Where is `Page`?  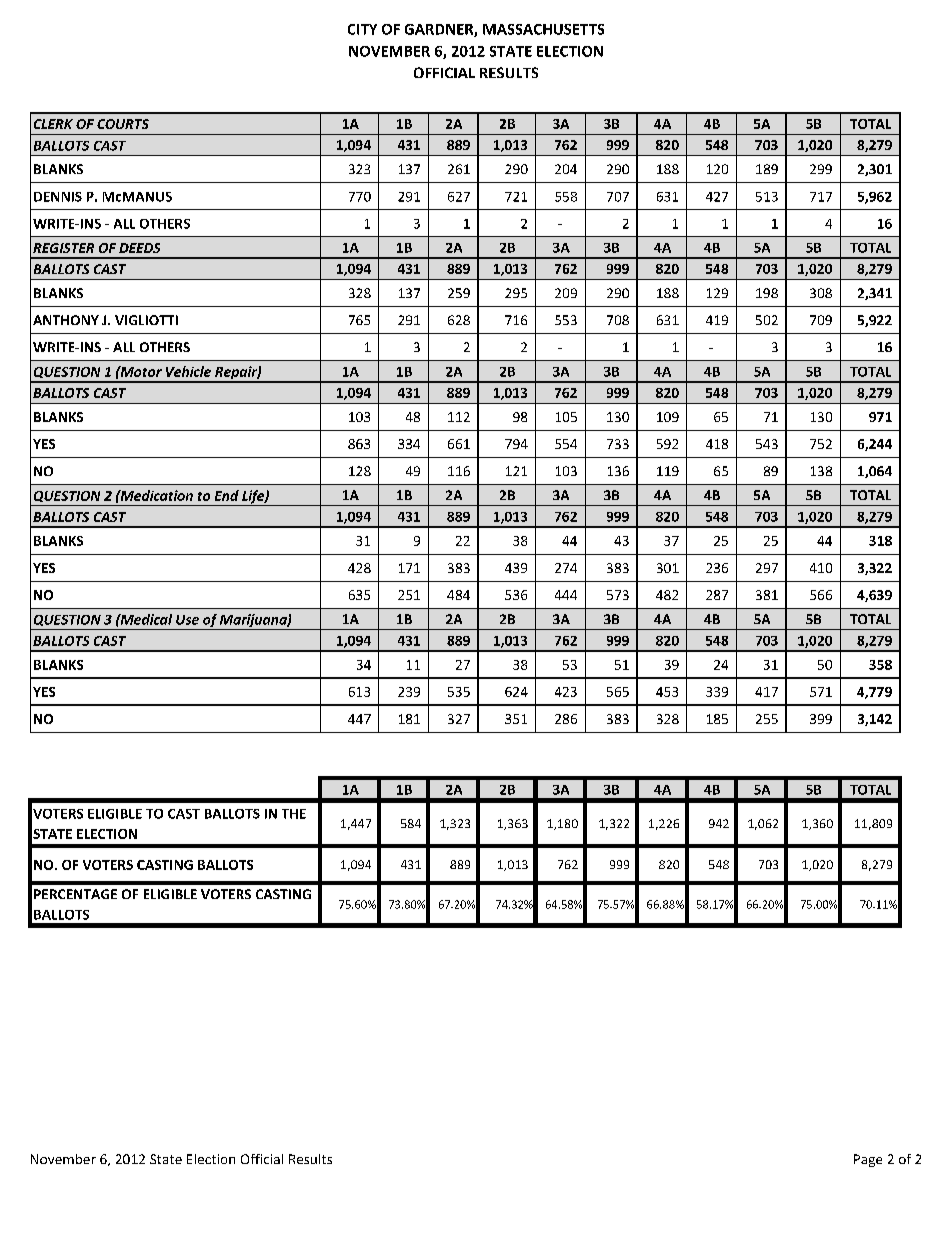
Page is located at coordinates (868, 1160).
